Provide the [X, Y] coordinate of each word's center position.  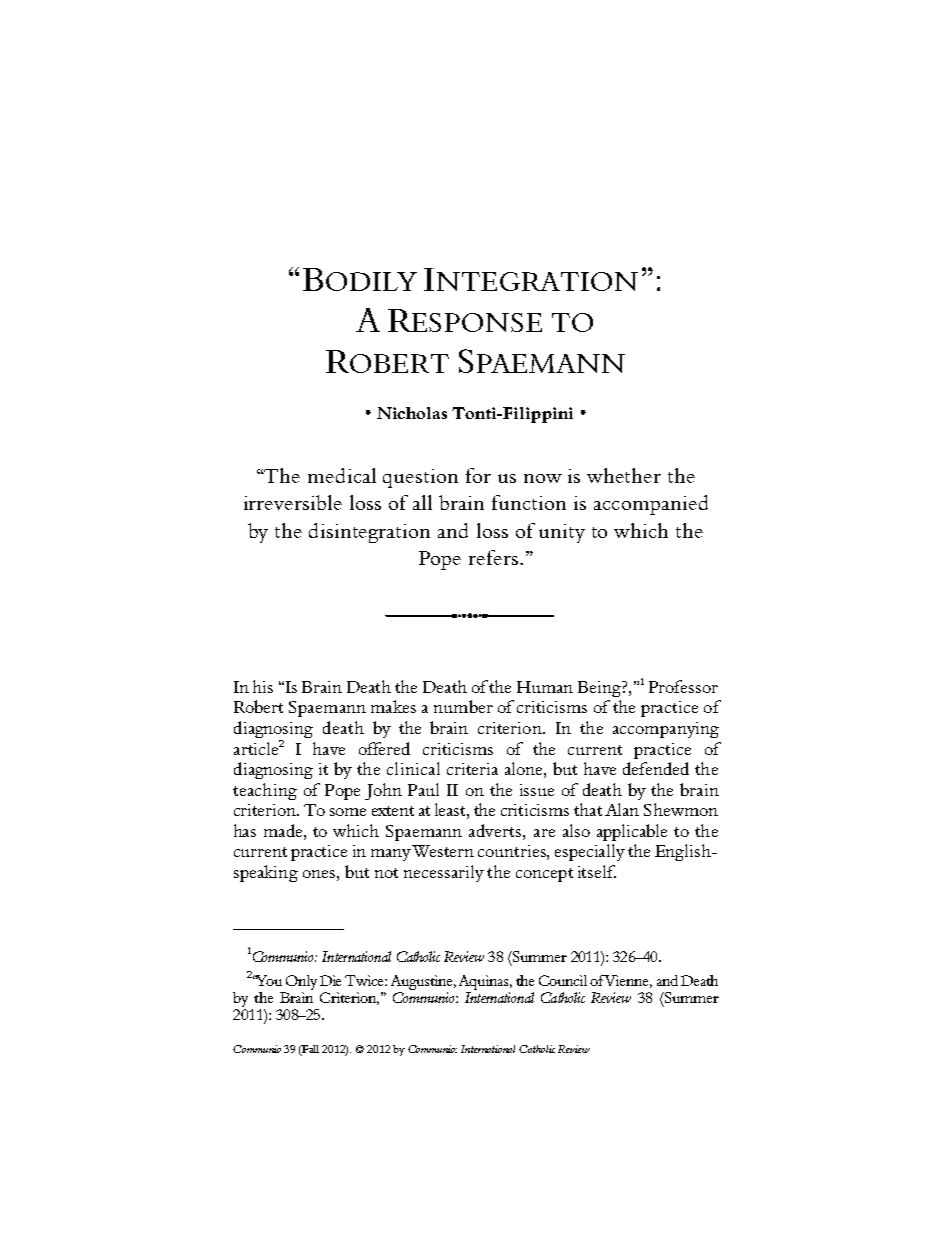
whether [624, 475]
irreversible [293, 502]
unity [562, 533]
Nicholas [412, 413]
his [263, 686]
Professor [683, 686]
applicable [632, 832]
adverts [496, 830]
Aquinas [485, 982]
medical [342, 475]
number [463, 706]
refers [495, 557]
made [284, 830]
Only [301, 982]
